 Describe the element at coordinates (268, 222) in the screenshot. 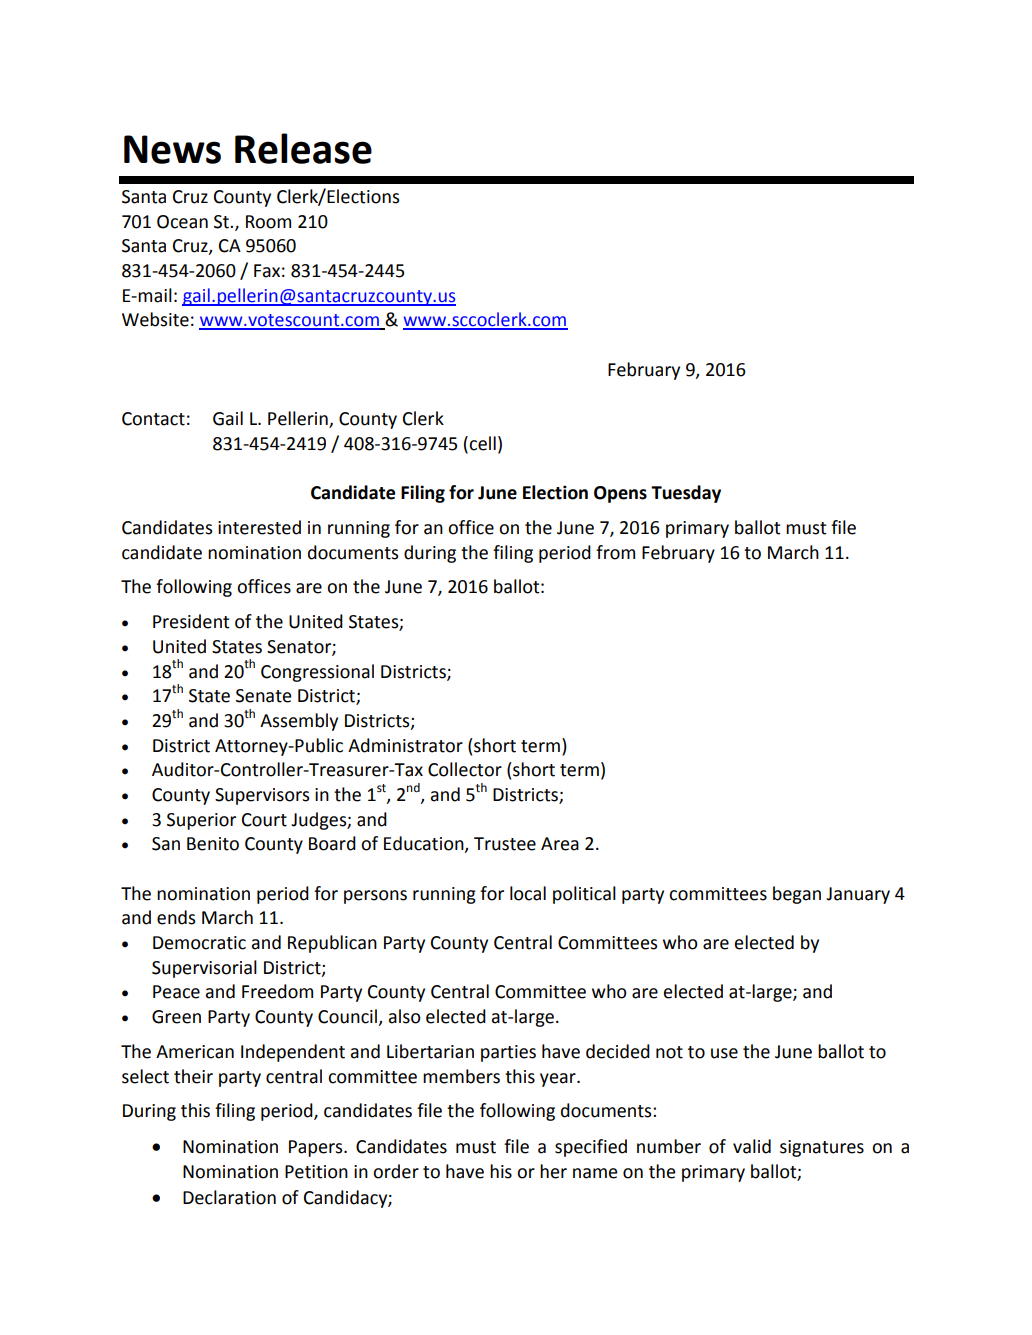

I see `Room` at that location.
